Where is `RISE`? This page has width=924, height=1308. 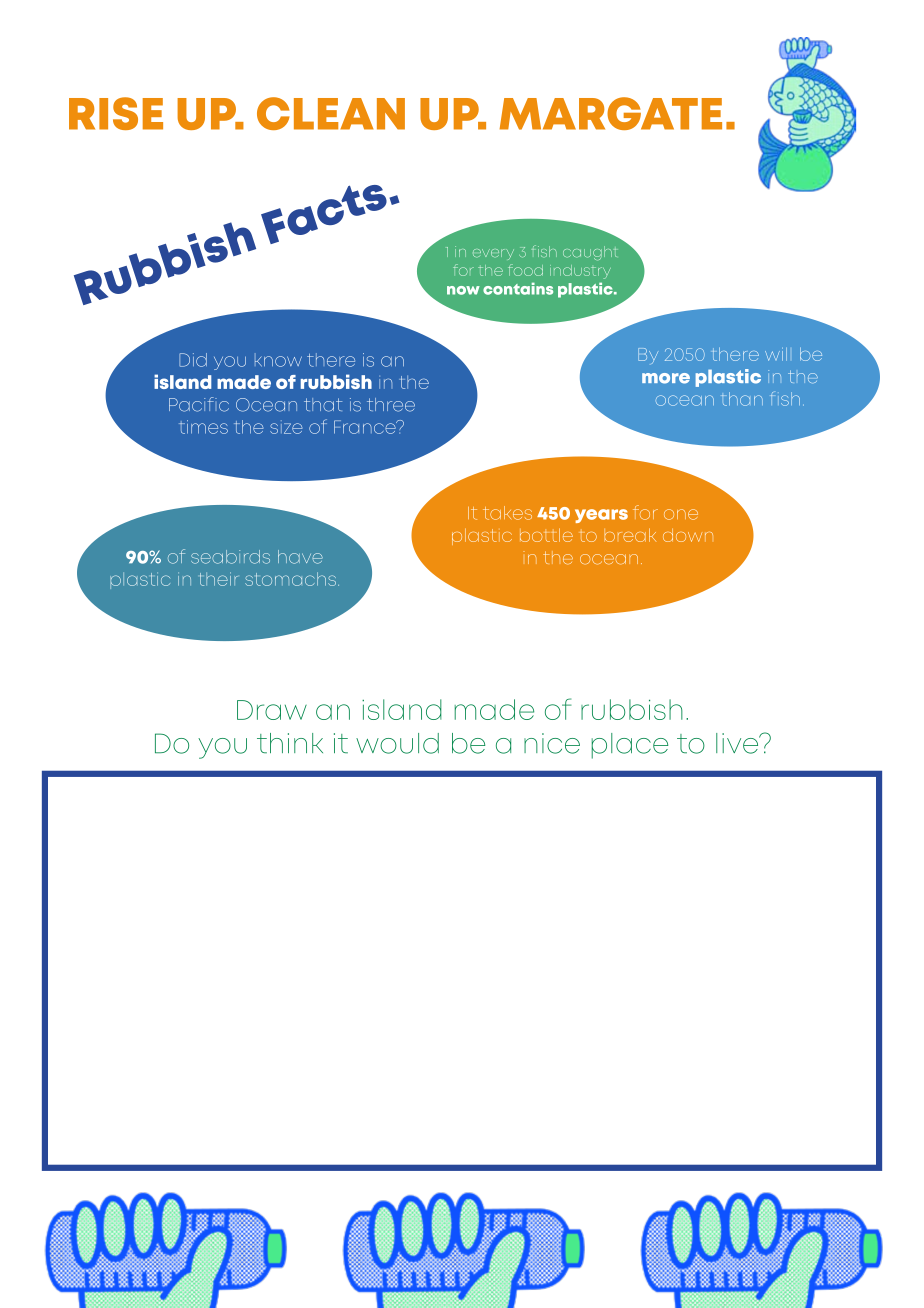
RISE is located at coordinates (116, 113).
